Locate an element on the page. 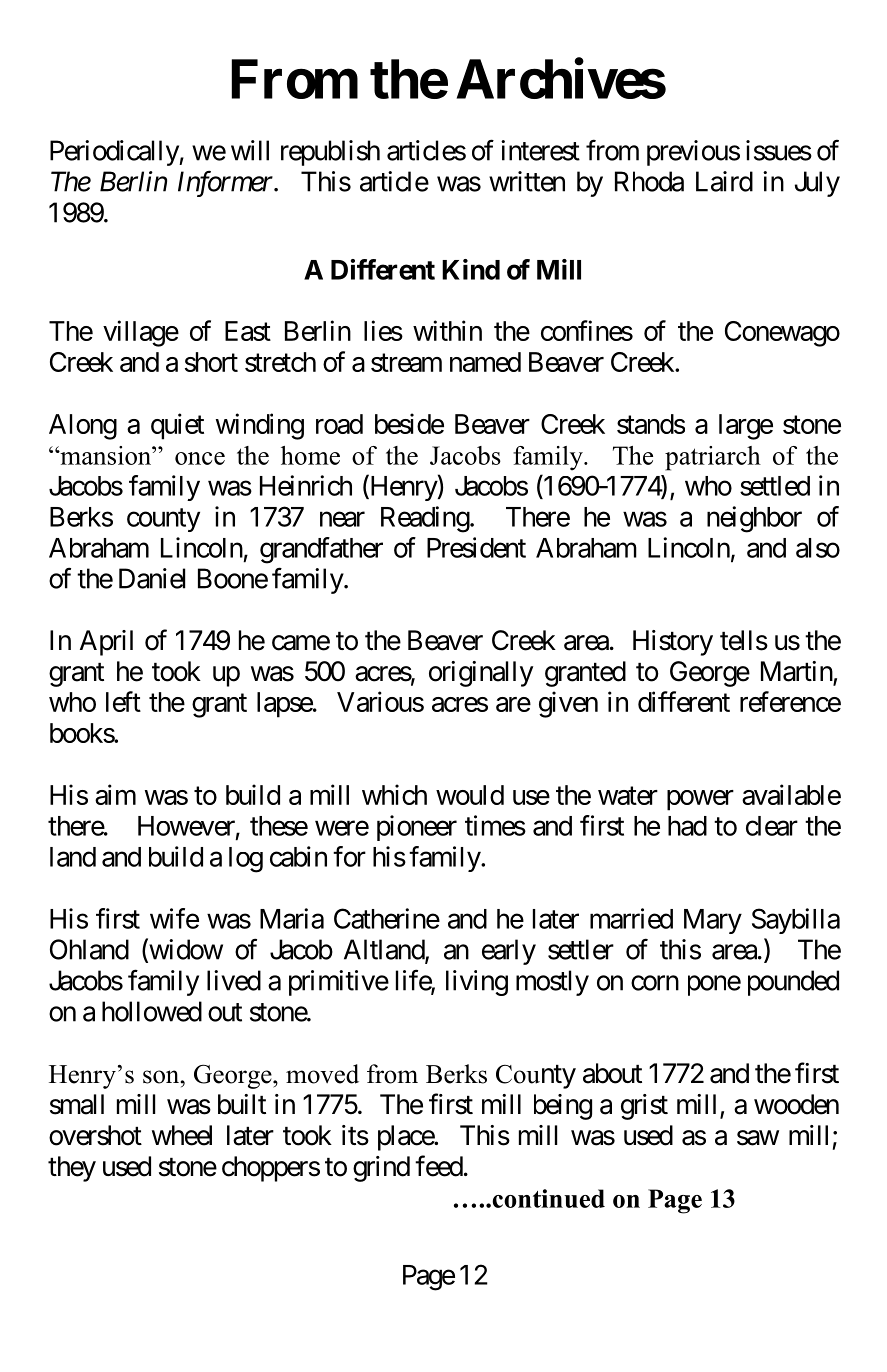  April is located at coordinates (106, 643).
